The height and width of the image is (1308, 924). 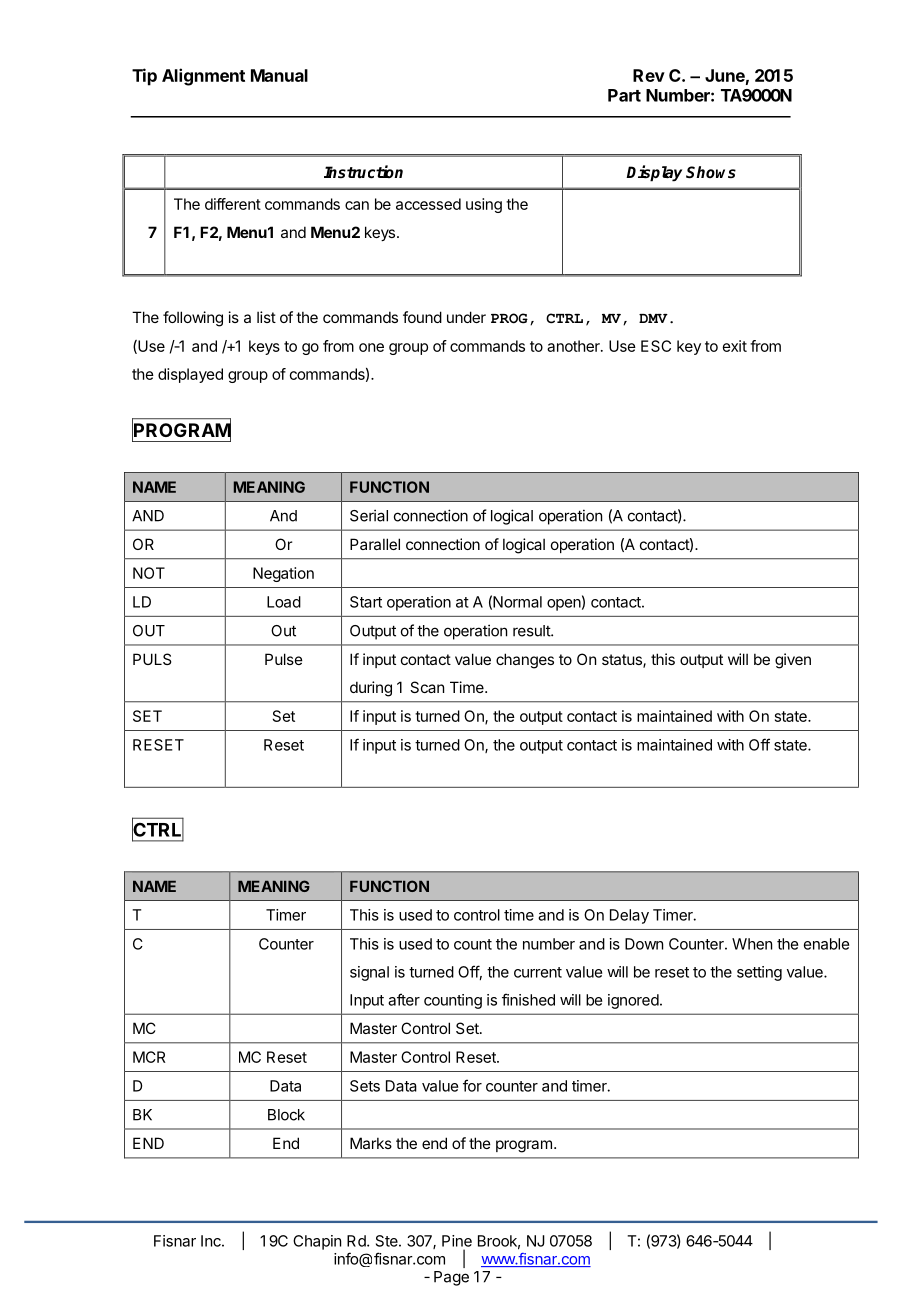 I want to click on using, so click(x=484, y=205).
